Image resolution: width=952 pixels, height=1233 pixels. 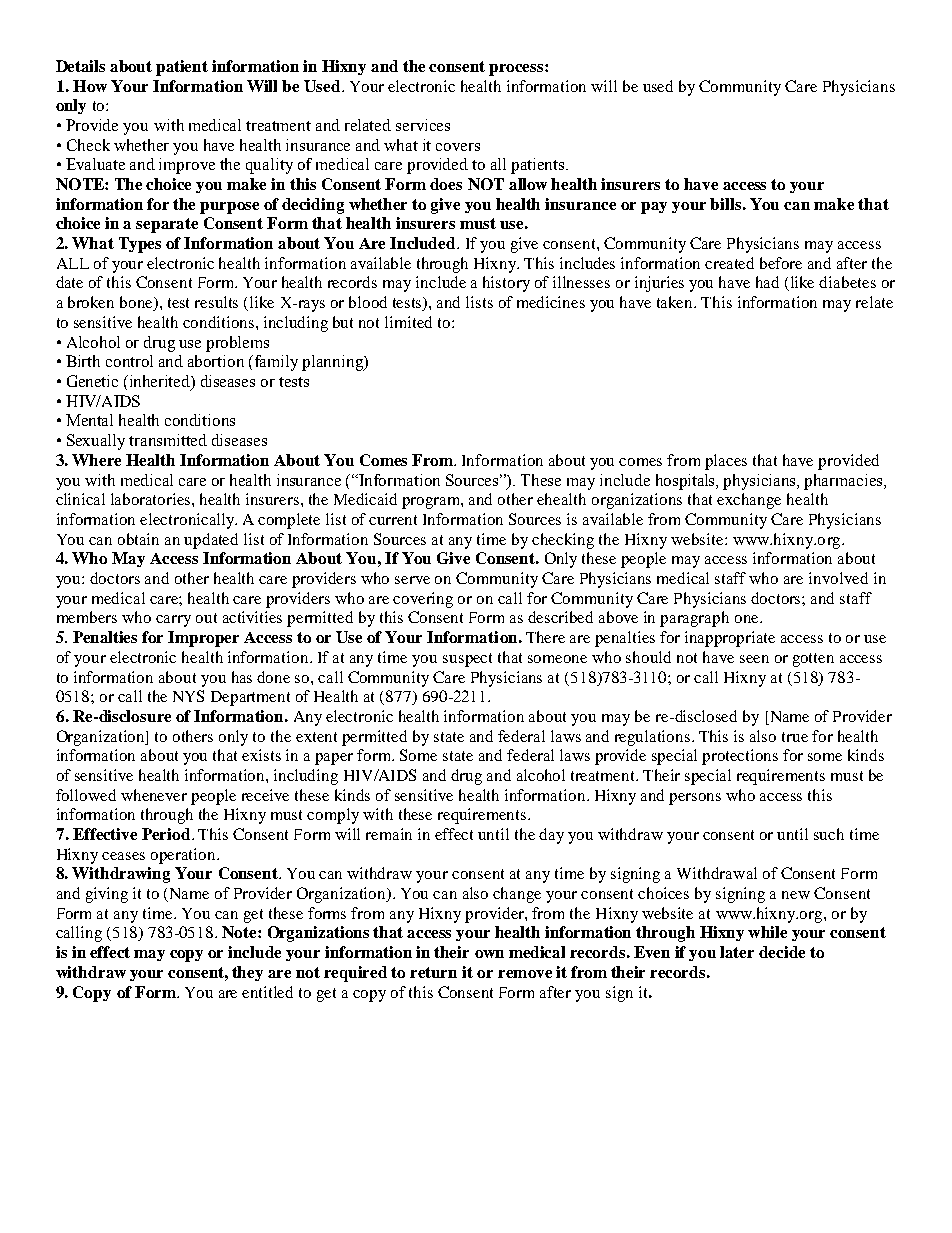 What do you see at coordinates (654, 208) in the document?
I see `pay` at bounding box center [654, 208].
